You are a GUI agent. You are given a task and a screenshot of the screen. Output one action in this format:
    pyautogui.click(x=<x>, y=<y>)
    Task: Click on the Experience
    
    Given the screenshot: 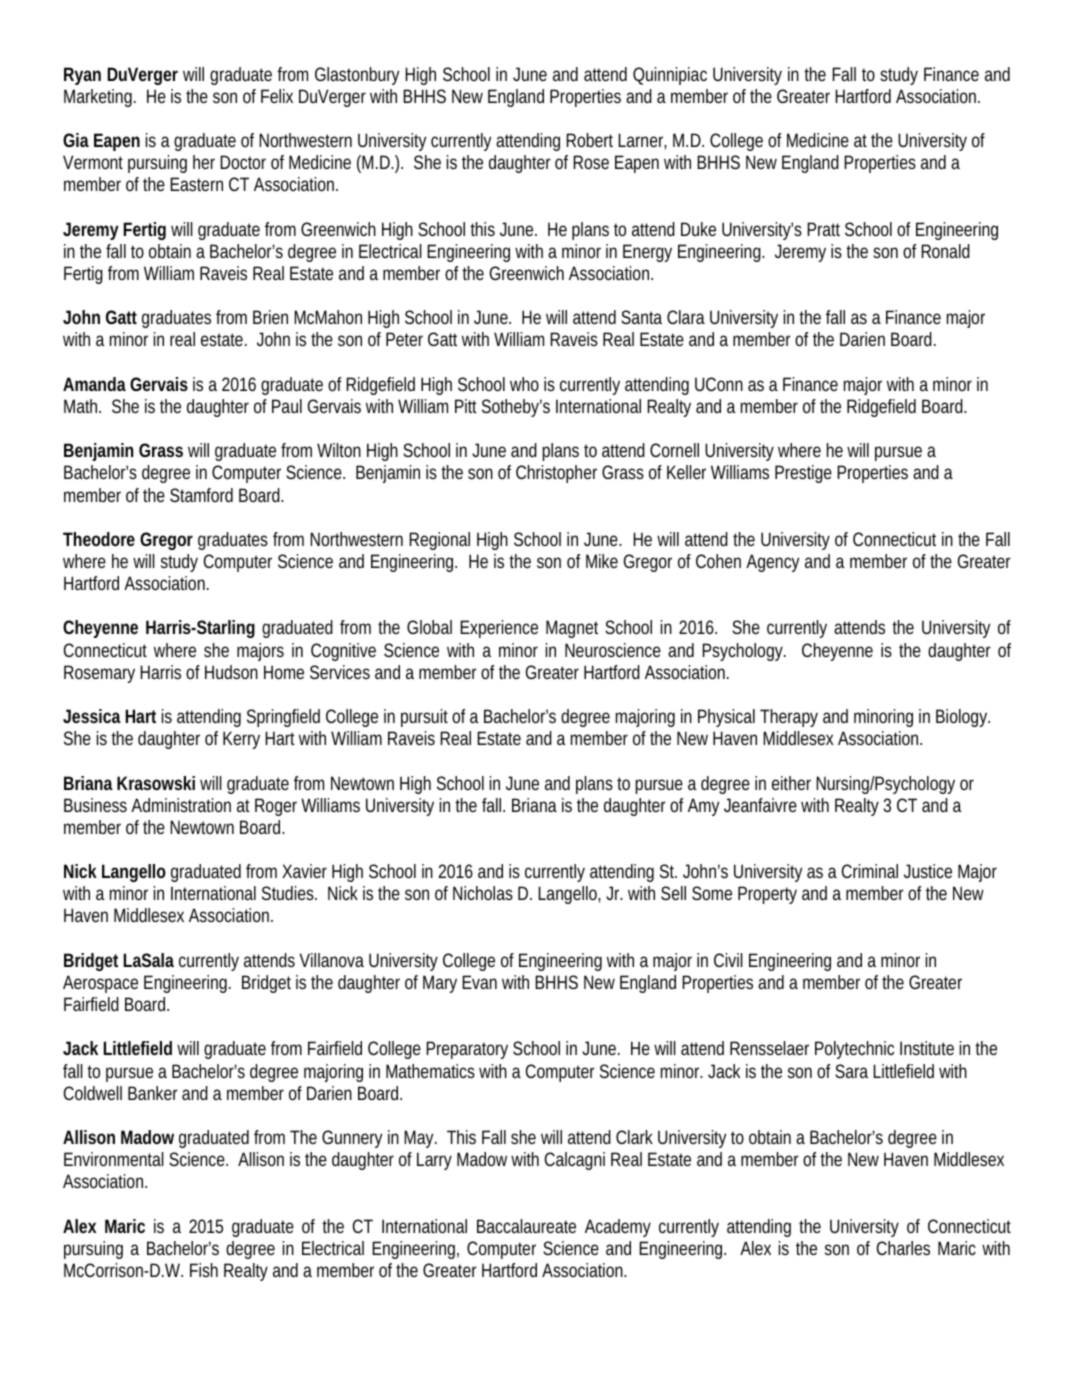 What is the action you would take?
    pyautogui.click(x=499, y=629)
